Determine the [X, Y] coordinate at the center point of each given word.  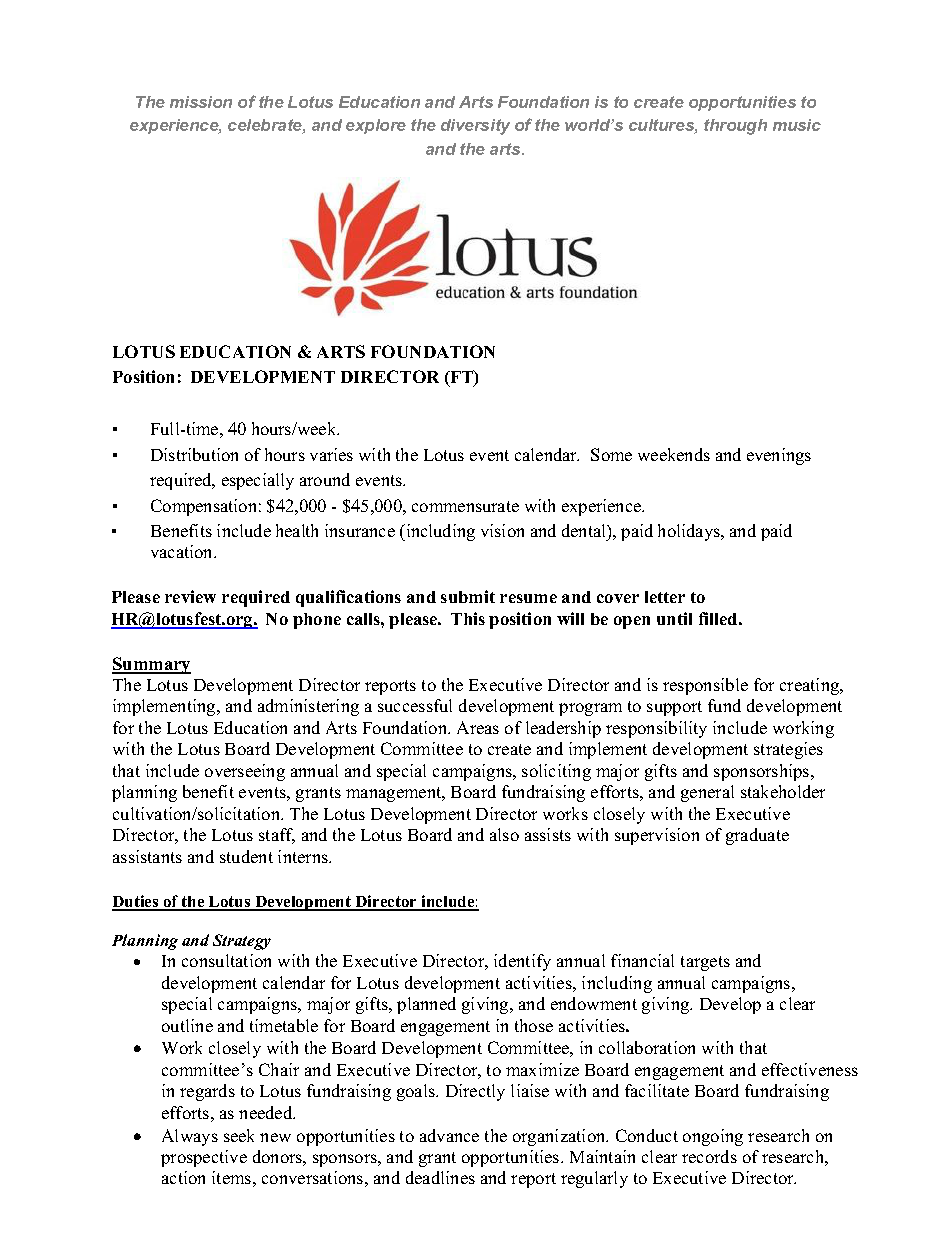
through [735, 127]
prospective [204, 1158]
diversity [475, 127]
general [707, 793]
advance [449, 1135]
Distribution [194, 454]
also [504, 834]
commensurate [465, 506]
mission [201, 102]
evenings [779, 456]
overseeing [245, 772]
